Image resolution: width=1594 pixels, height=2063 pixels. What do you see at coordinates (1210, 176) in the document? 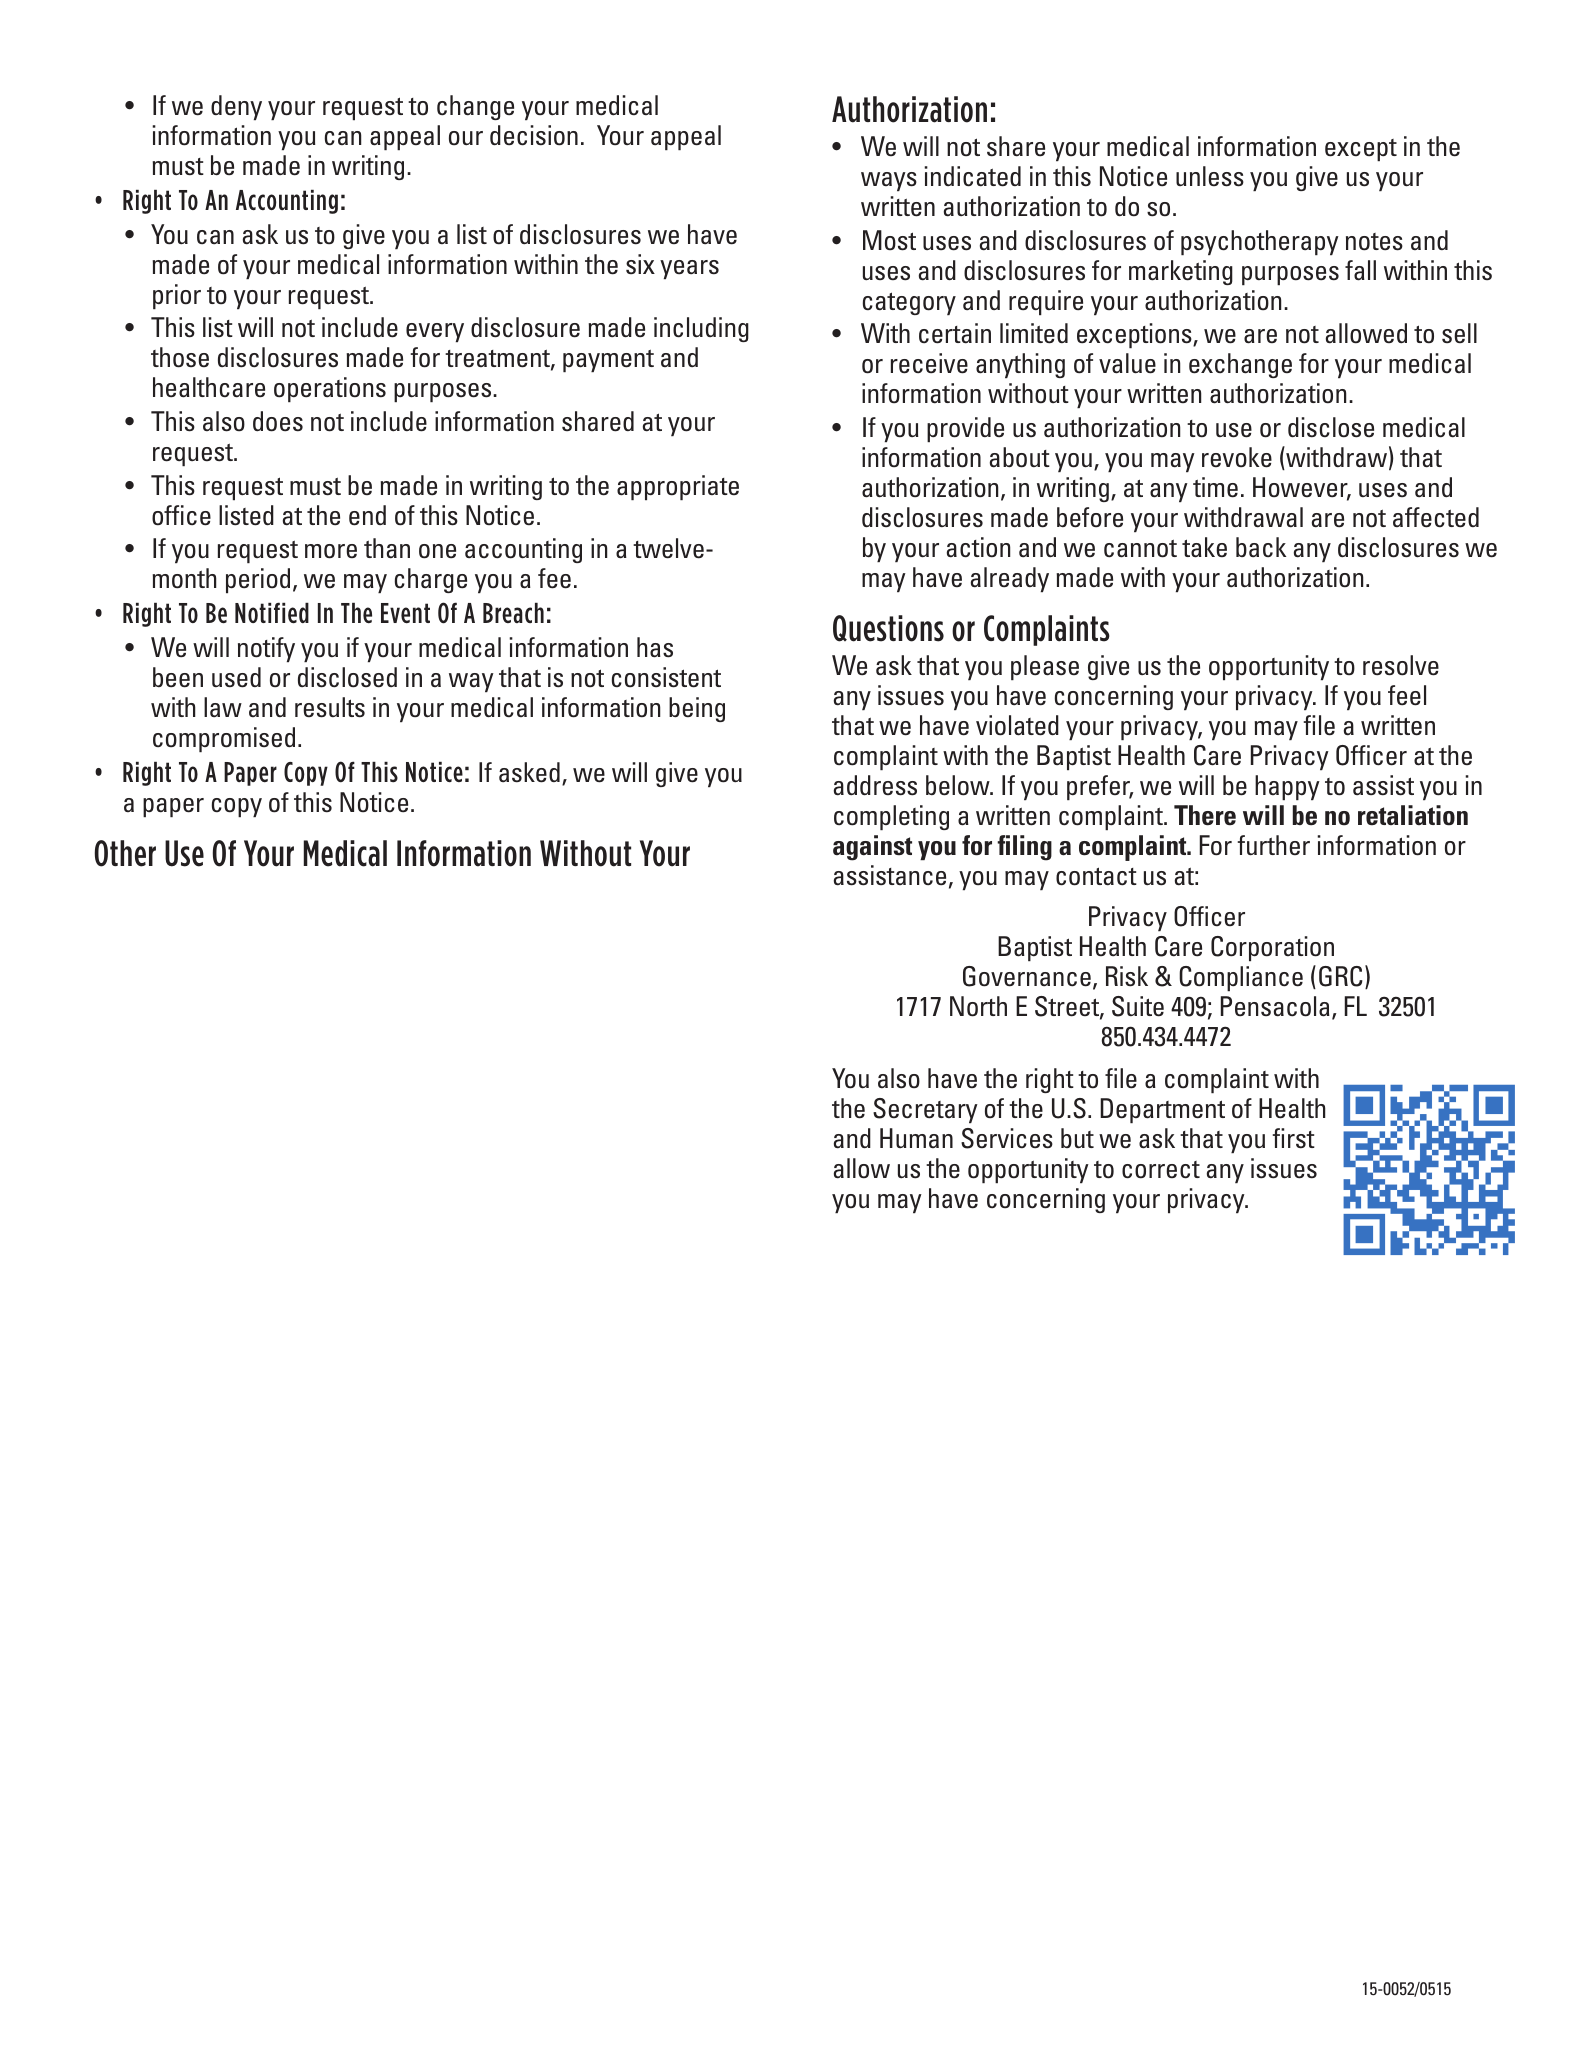
I see `unless` at bounding box center [1210, 176].
